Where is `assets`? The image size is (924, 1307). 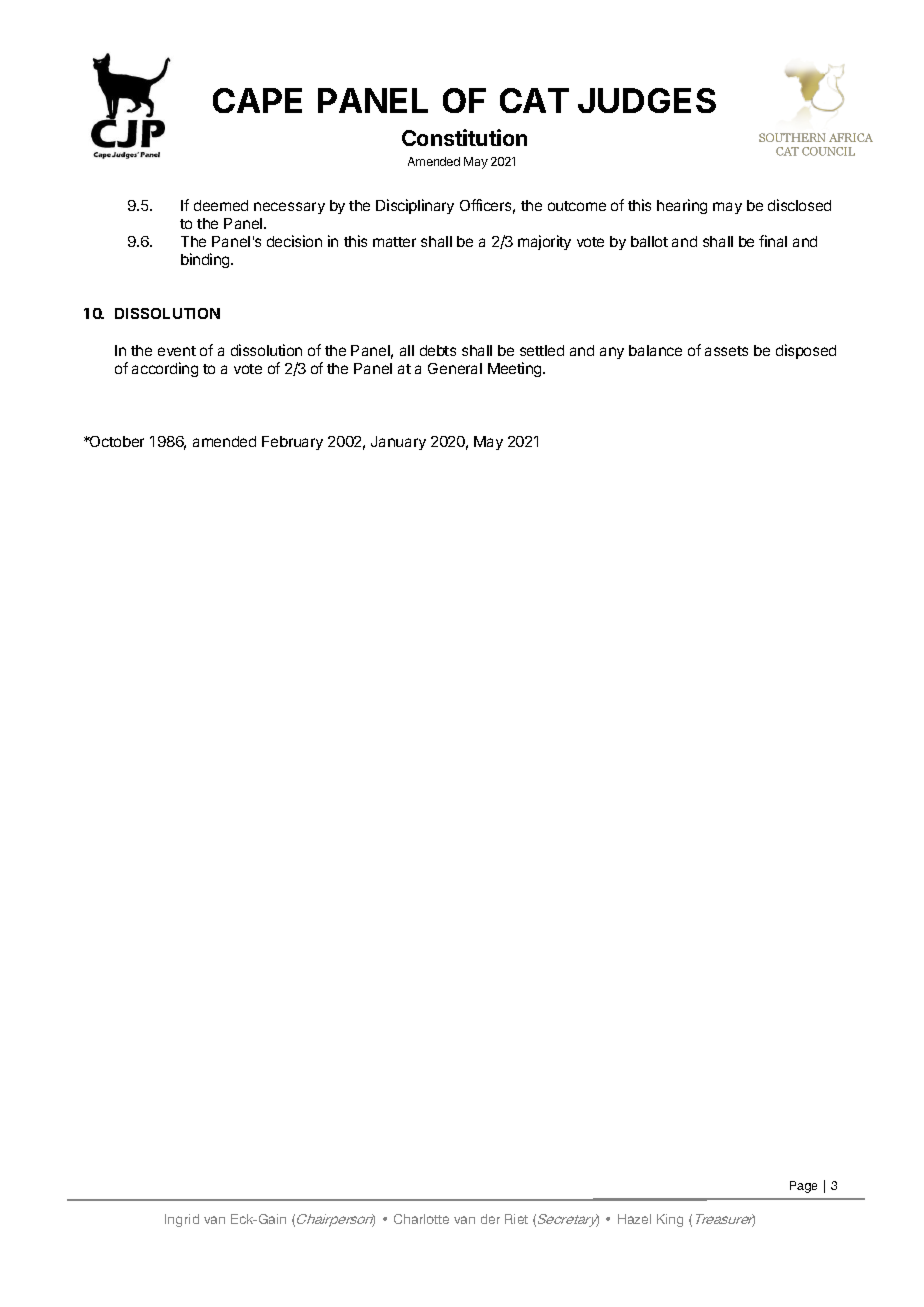
assets is located at coordinates (726, 351).
